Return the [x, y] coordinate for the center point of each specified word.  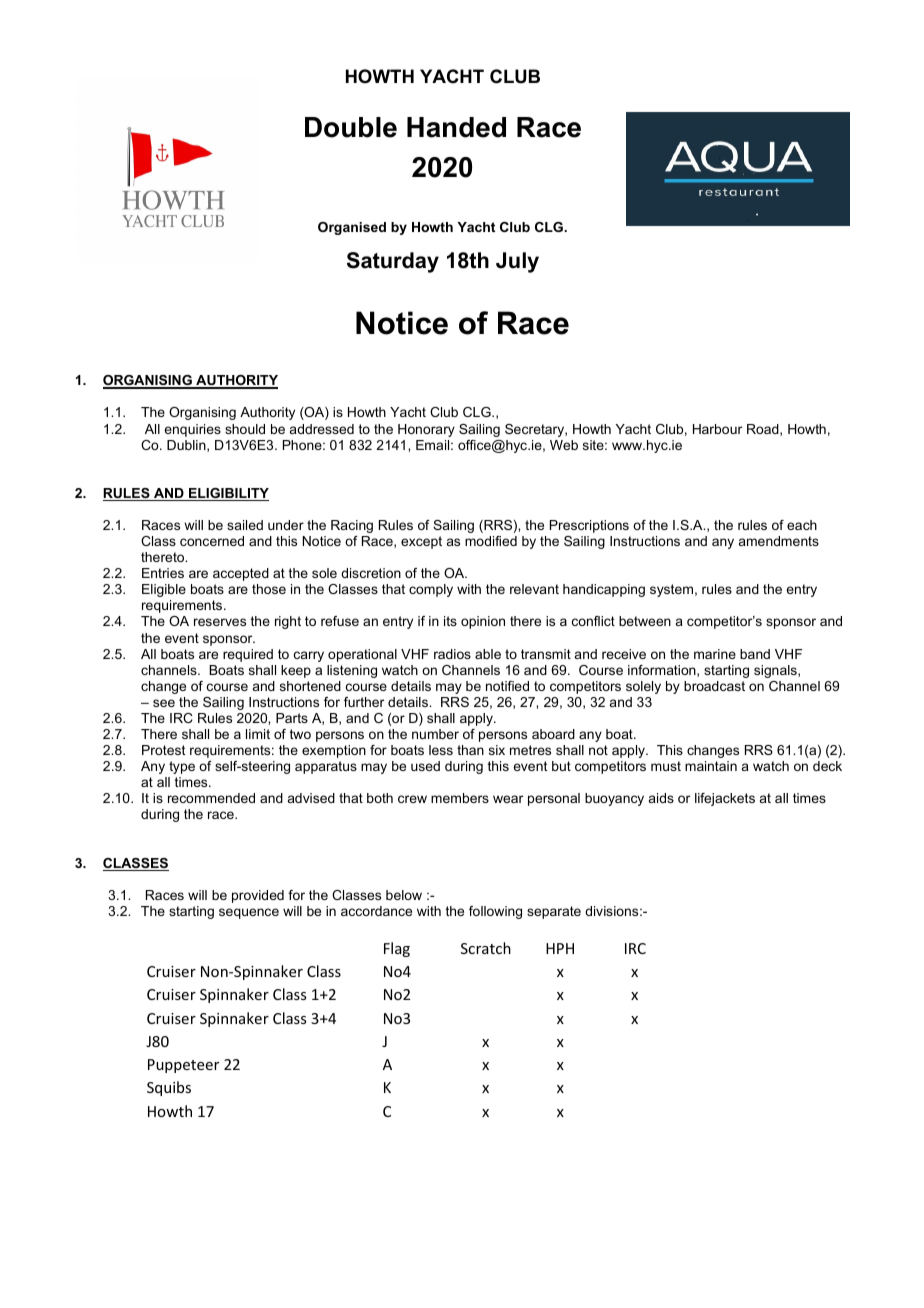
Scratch [486, 948]
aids [661, 798]
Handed [456, 127]
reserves [220, 622]
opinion [483, 622]
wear [508, 799]
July [517, 262]
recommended [211, 798]
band [755, 654]
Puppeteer [183, 1066]
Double [351, 127]
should [245, 429]
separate [554, 912]
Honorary [426, 430]
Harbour [717, 429]
